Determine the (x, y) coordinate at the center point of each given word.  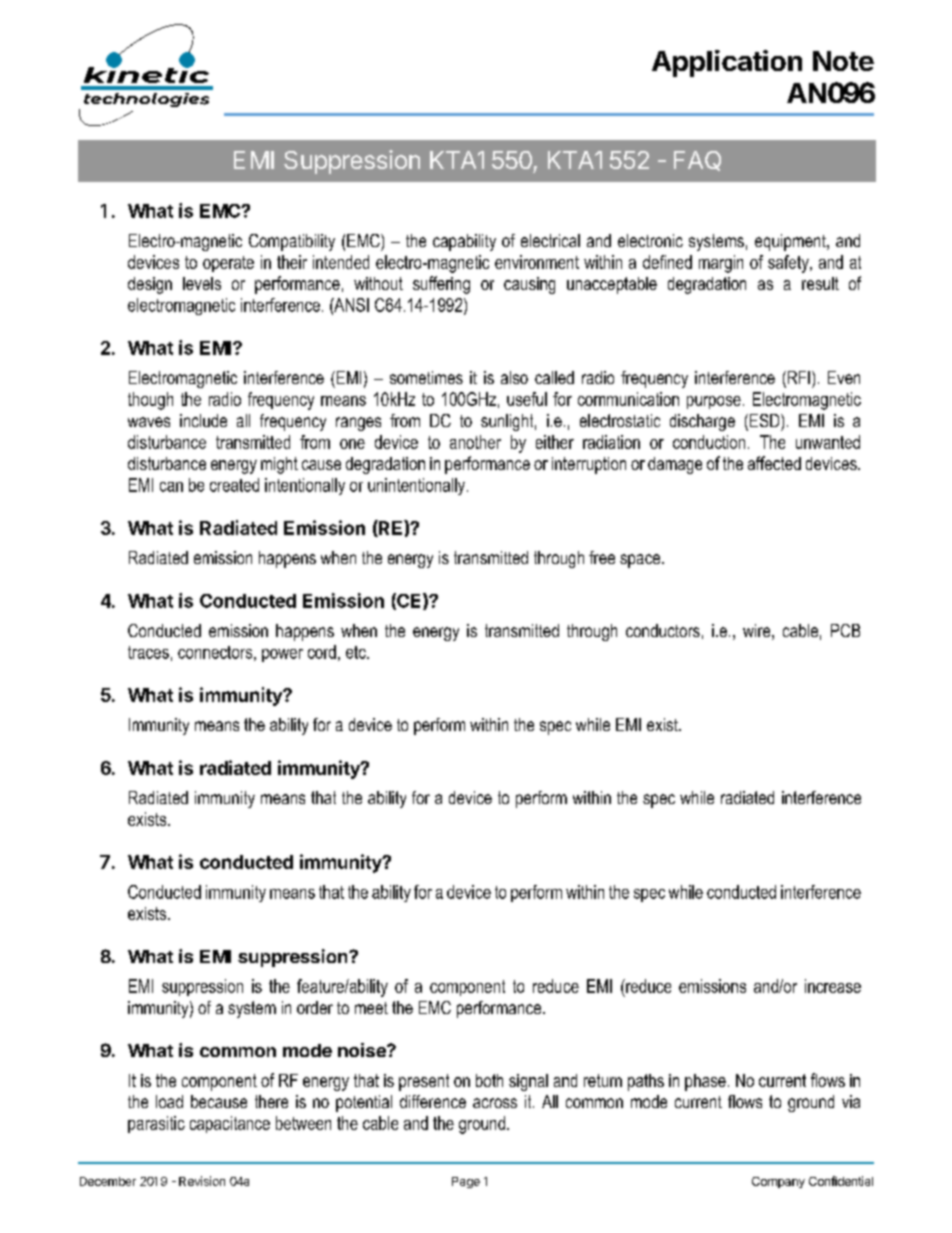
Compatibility (292, 242)
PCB (845, 630)
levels (202, 283)
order (315, 1007)
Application (727, 63)
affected (774, 463)
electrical (550, 240)
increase (833, 986)
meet (371, 1008)
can (171, 487)
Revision (202, 1181)
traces (148, 652)
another (475, 442)
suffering (441, 285)
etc (357, 652)
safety (789, 264)
